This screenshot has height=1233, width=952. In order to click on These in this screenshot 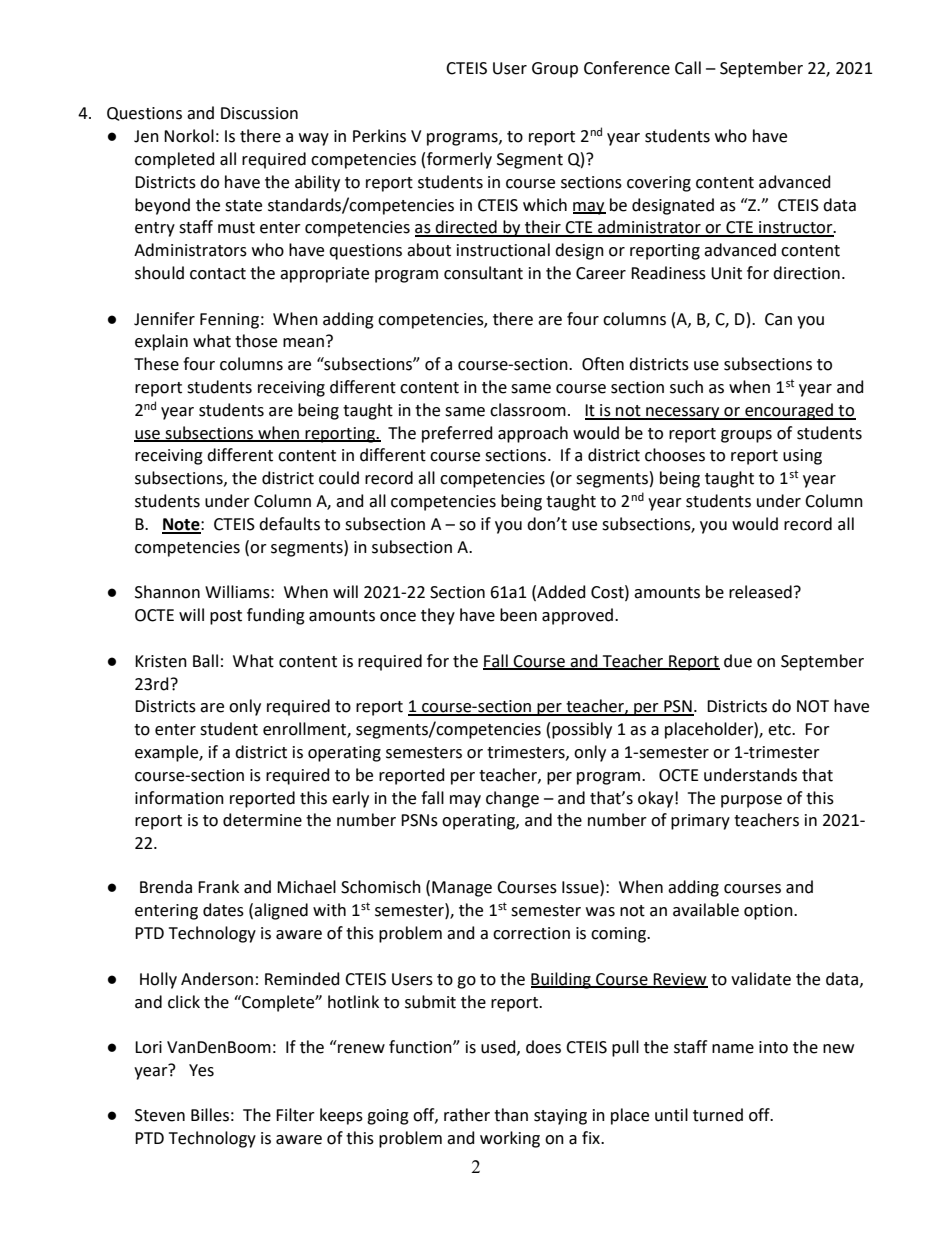, I will do `click(156, 364)`.
